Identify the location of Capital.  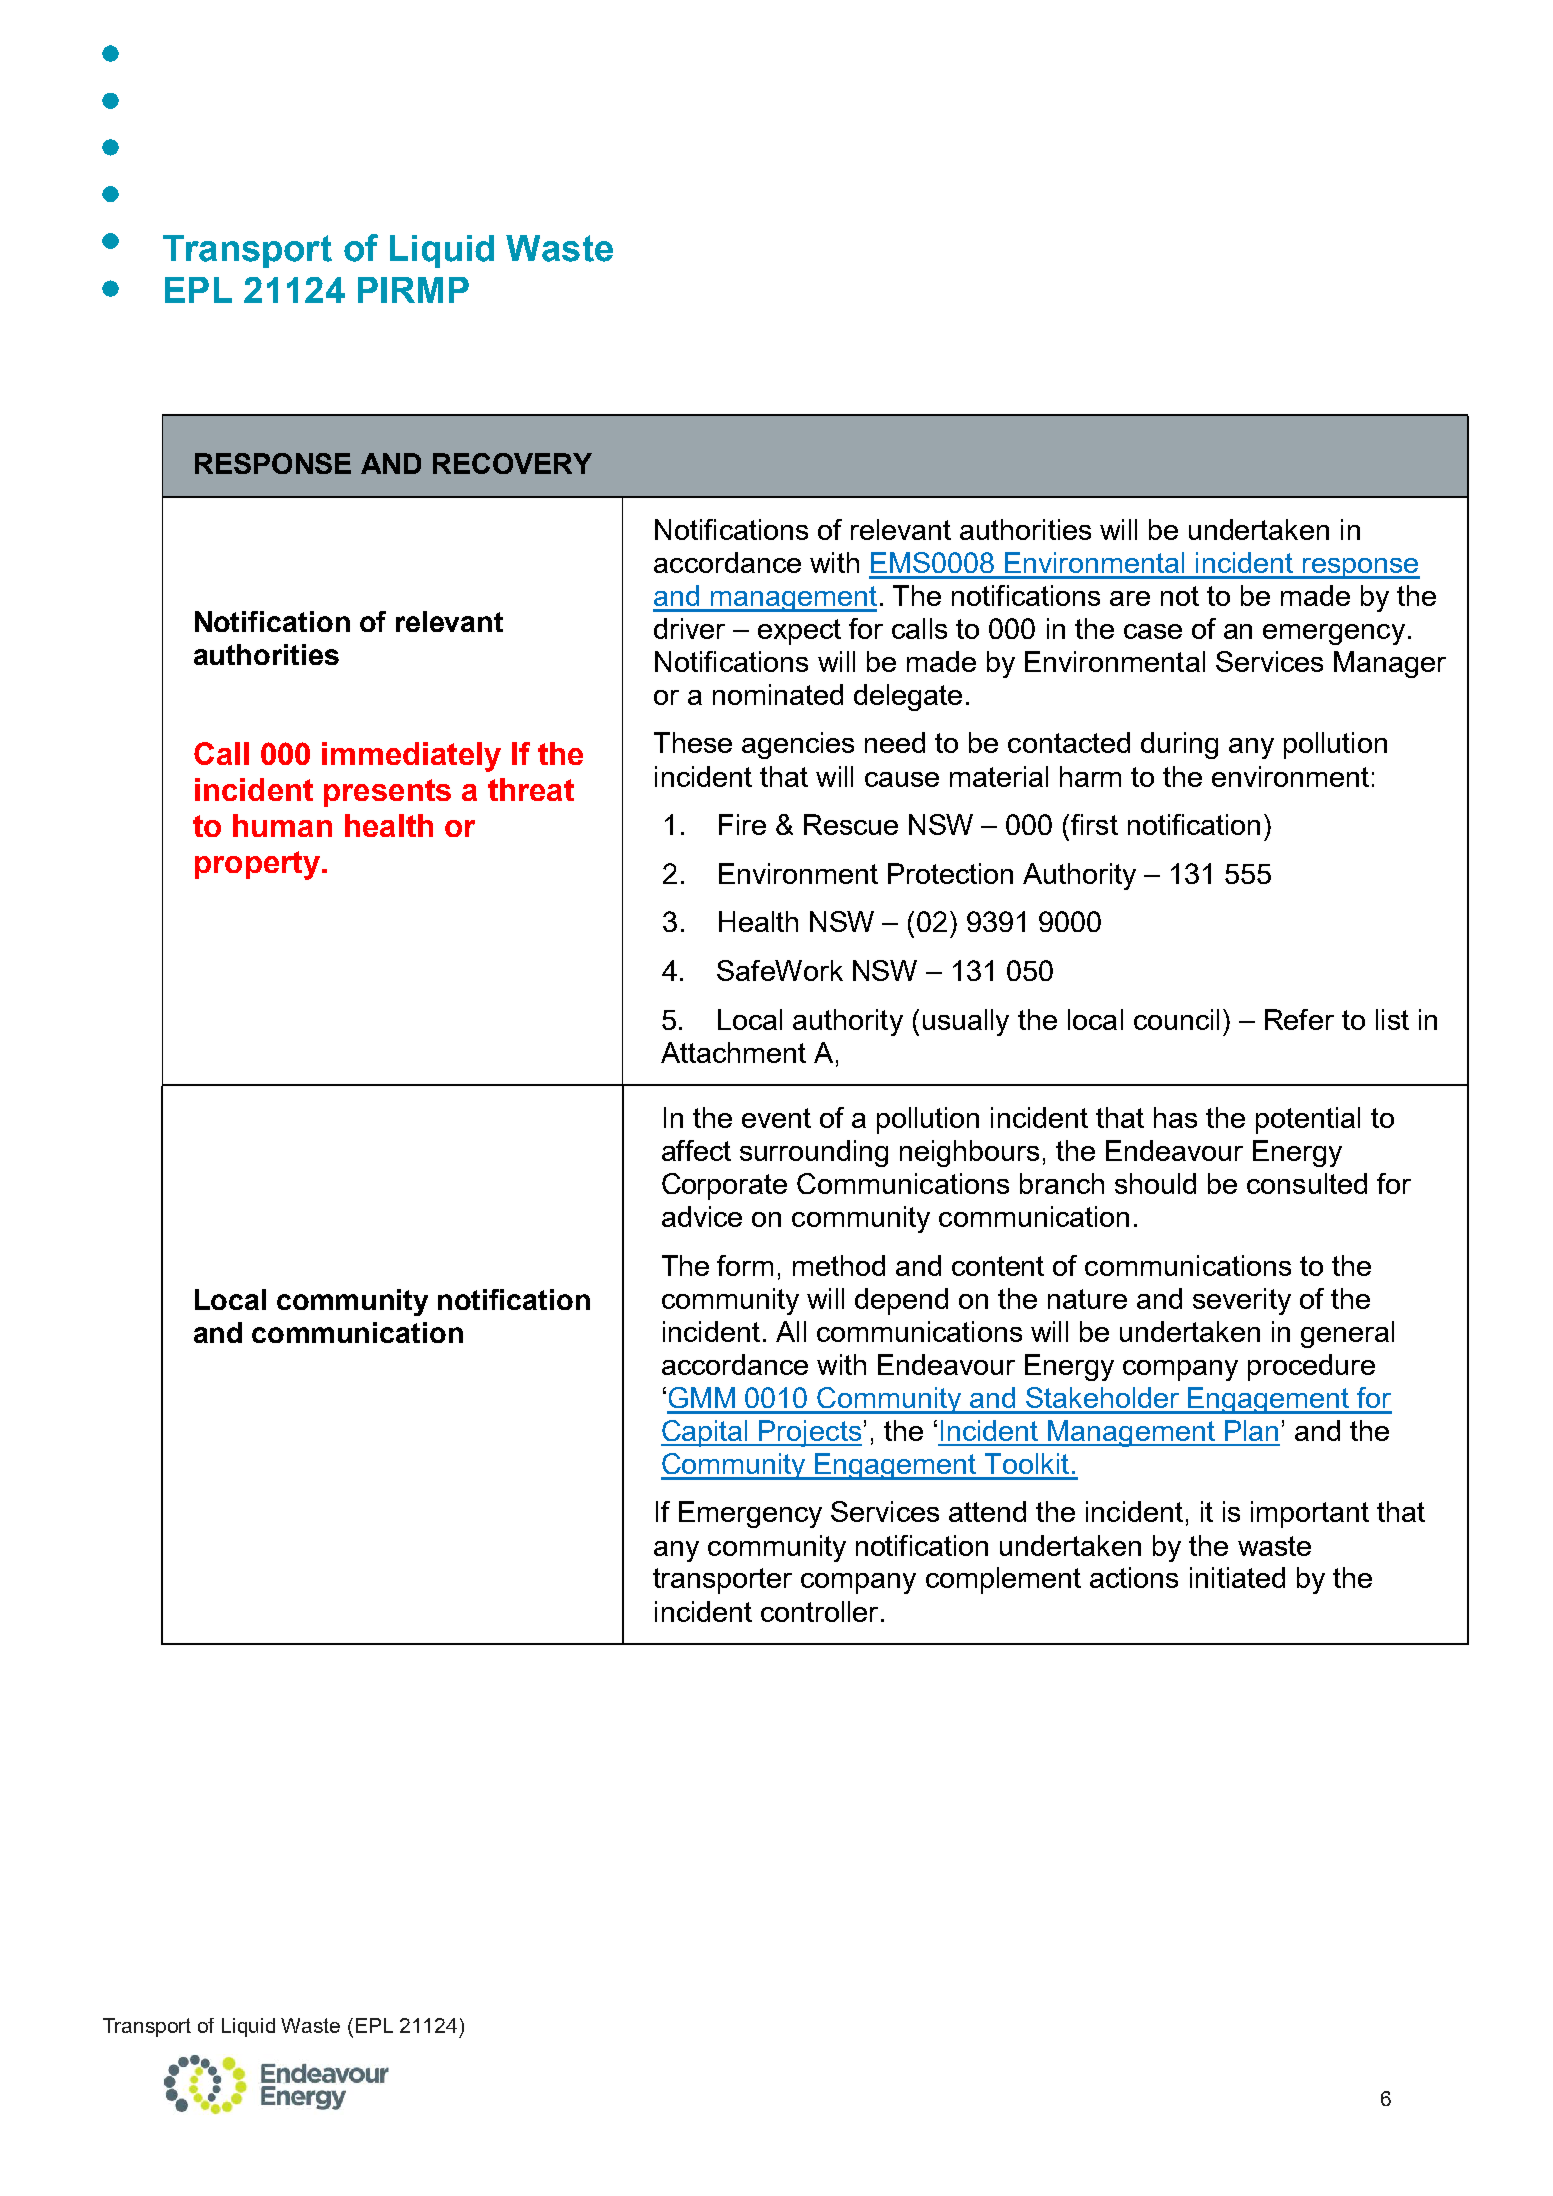
(706, 1433).
